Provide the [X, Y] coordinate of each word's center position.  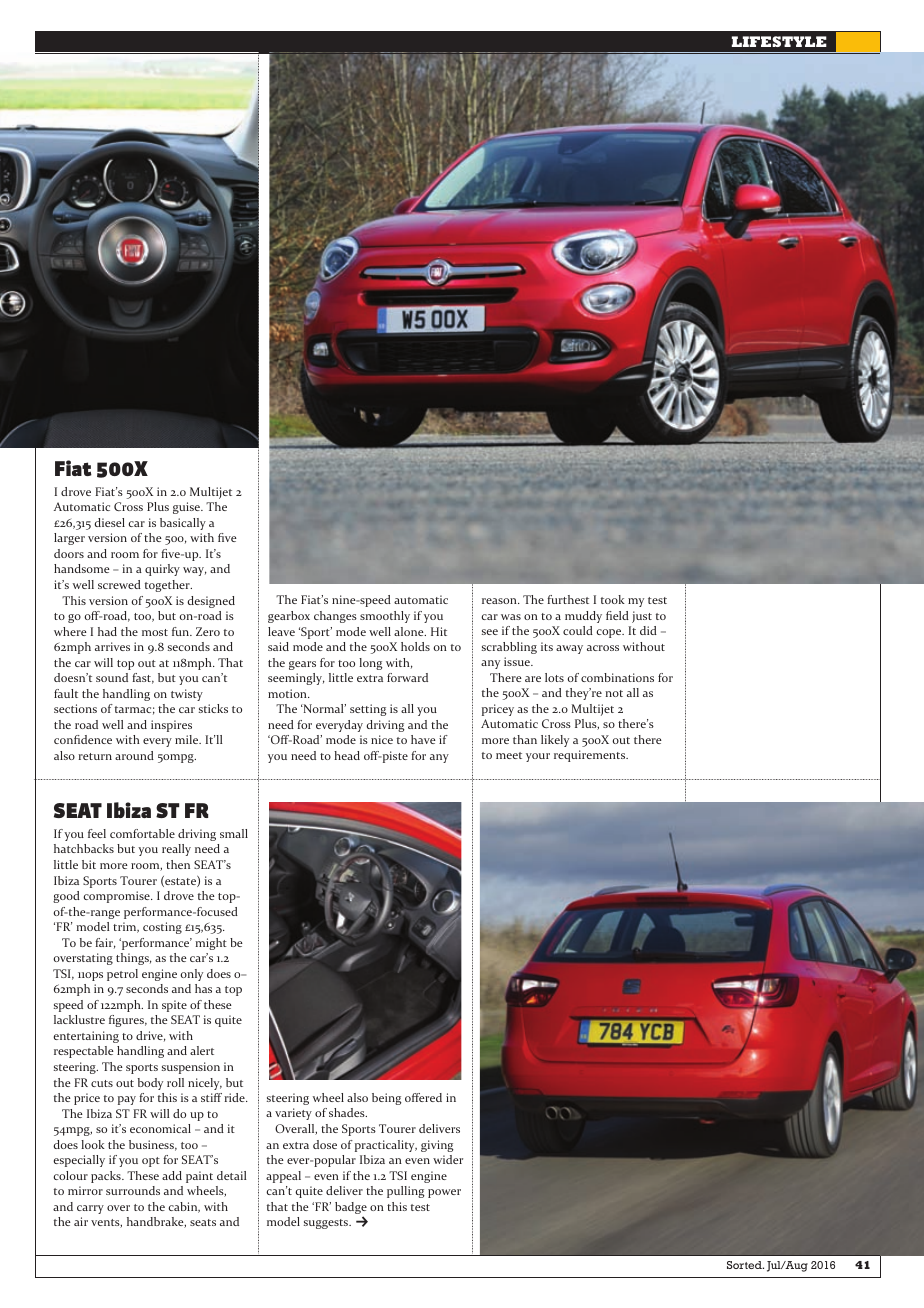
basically [183, 524]
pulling [406, 1192]
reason [500, 601]
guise [187, 508]
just [642, 617]
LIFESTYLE [779, 41]
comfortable [142, 833]
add [172, 1175]
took [613, 599]
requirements [591, 756]
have [423, 739]
